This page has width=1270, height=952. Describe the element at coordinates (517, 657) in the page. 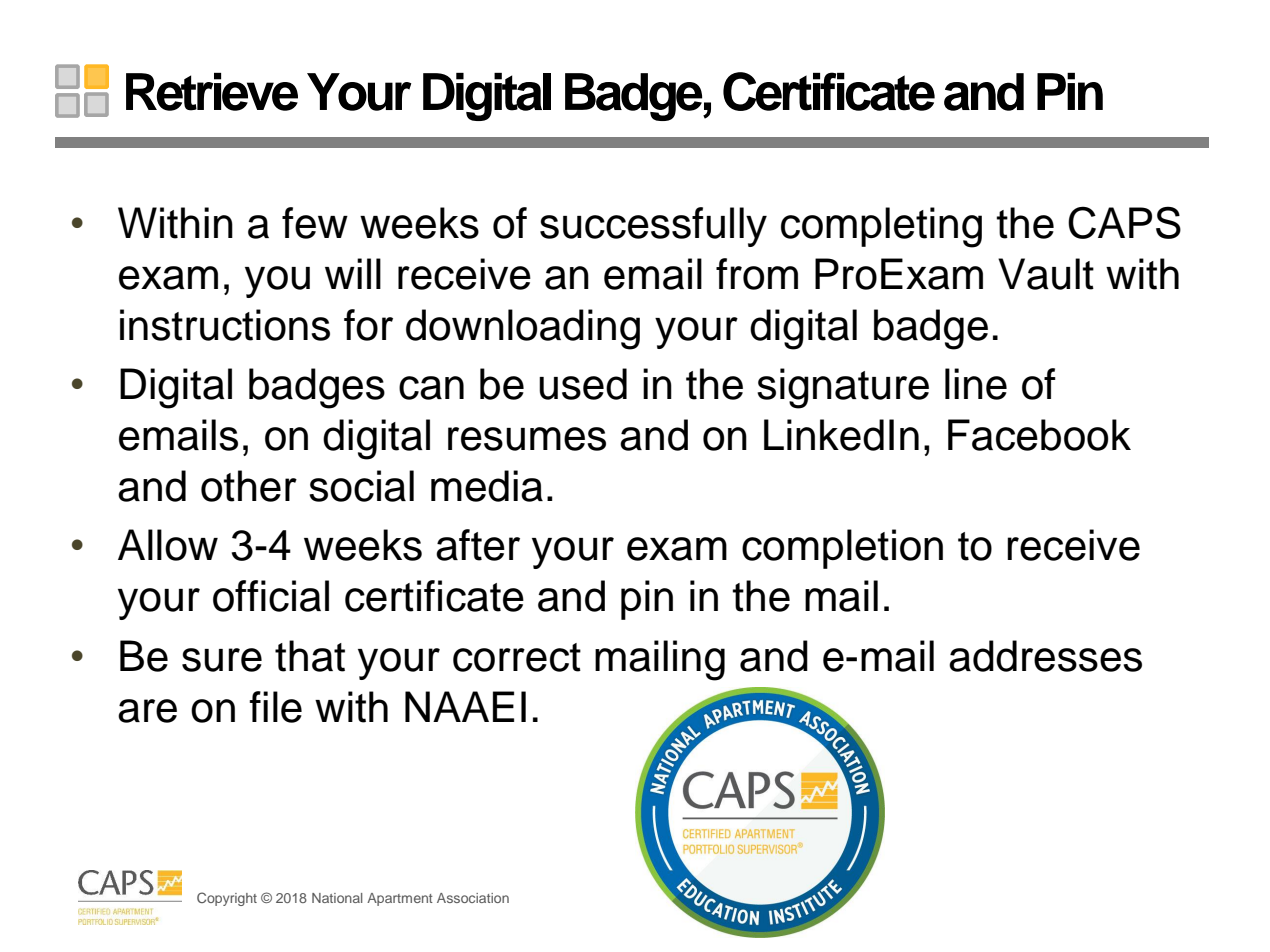

I see `correct` at that location.
